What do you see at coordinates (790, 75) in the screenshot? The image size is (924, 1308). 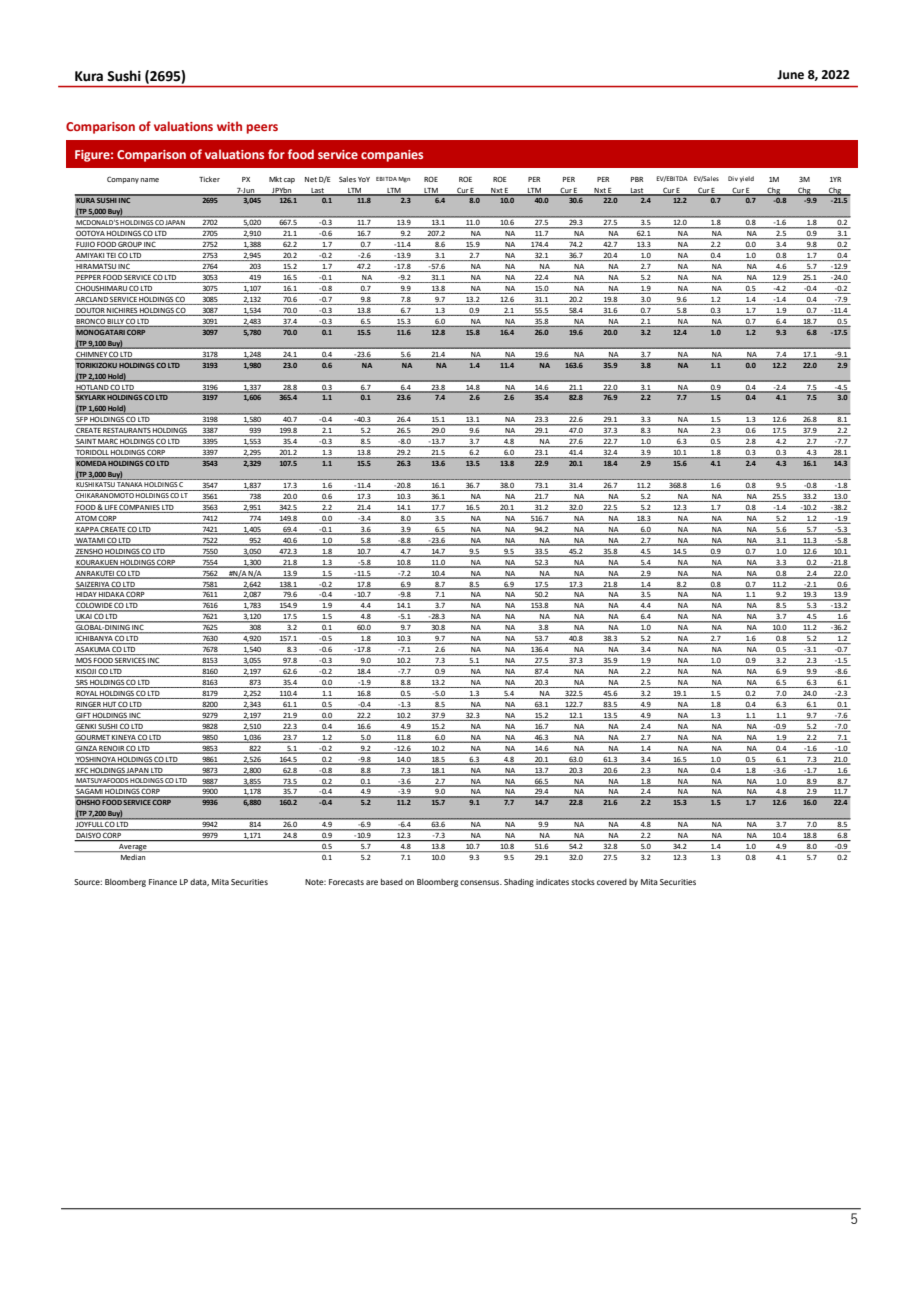 I see `June` at bounding box center [790, 75].
